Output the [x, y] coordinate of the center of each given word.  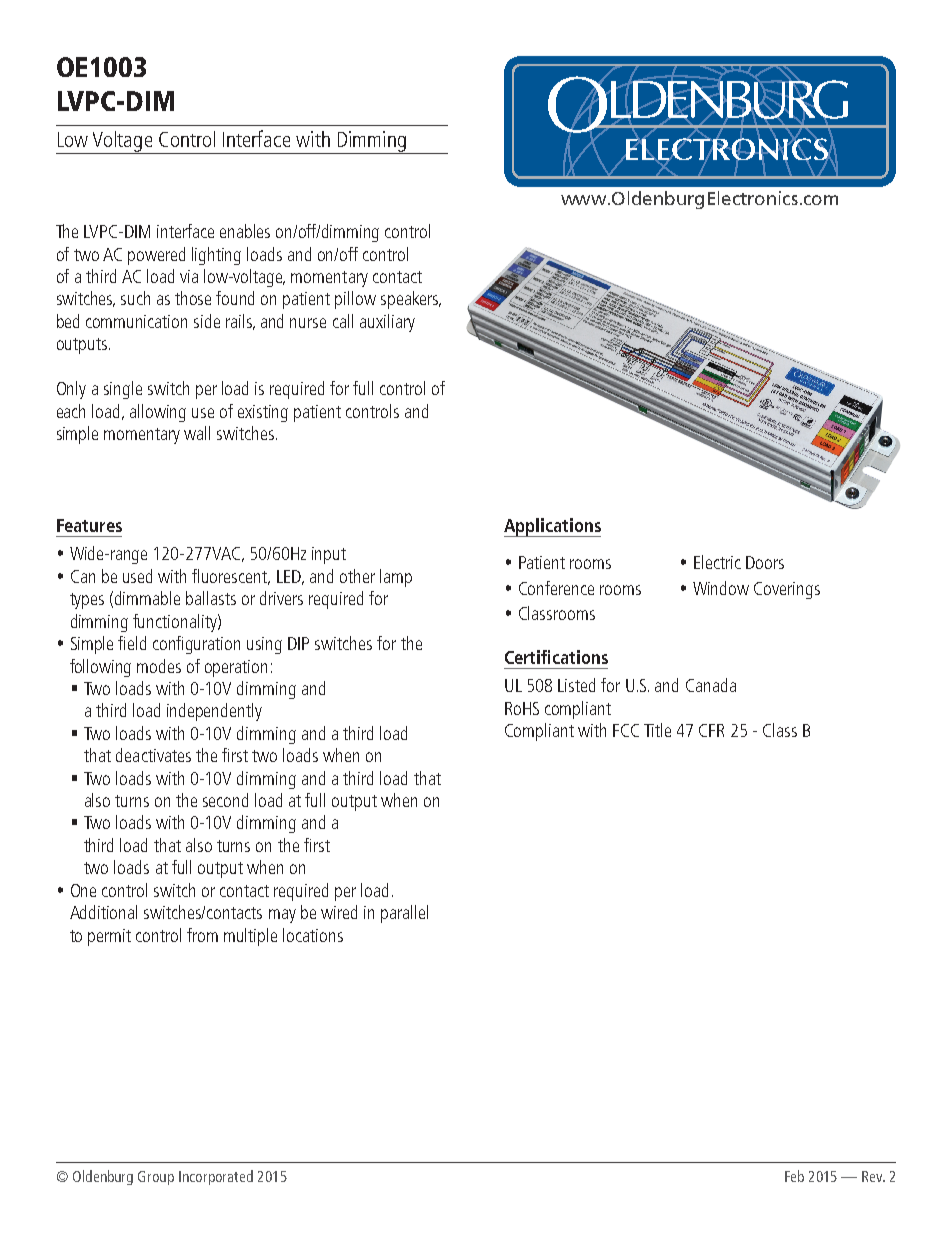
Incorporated [216, 1177]
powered [156, 256]
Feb [794, 1176]
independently [214, 712]
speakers [411, 300]
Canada [711, 685]
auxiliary [387, 323]
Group [156, 1178]
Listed [576, 685]
